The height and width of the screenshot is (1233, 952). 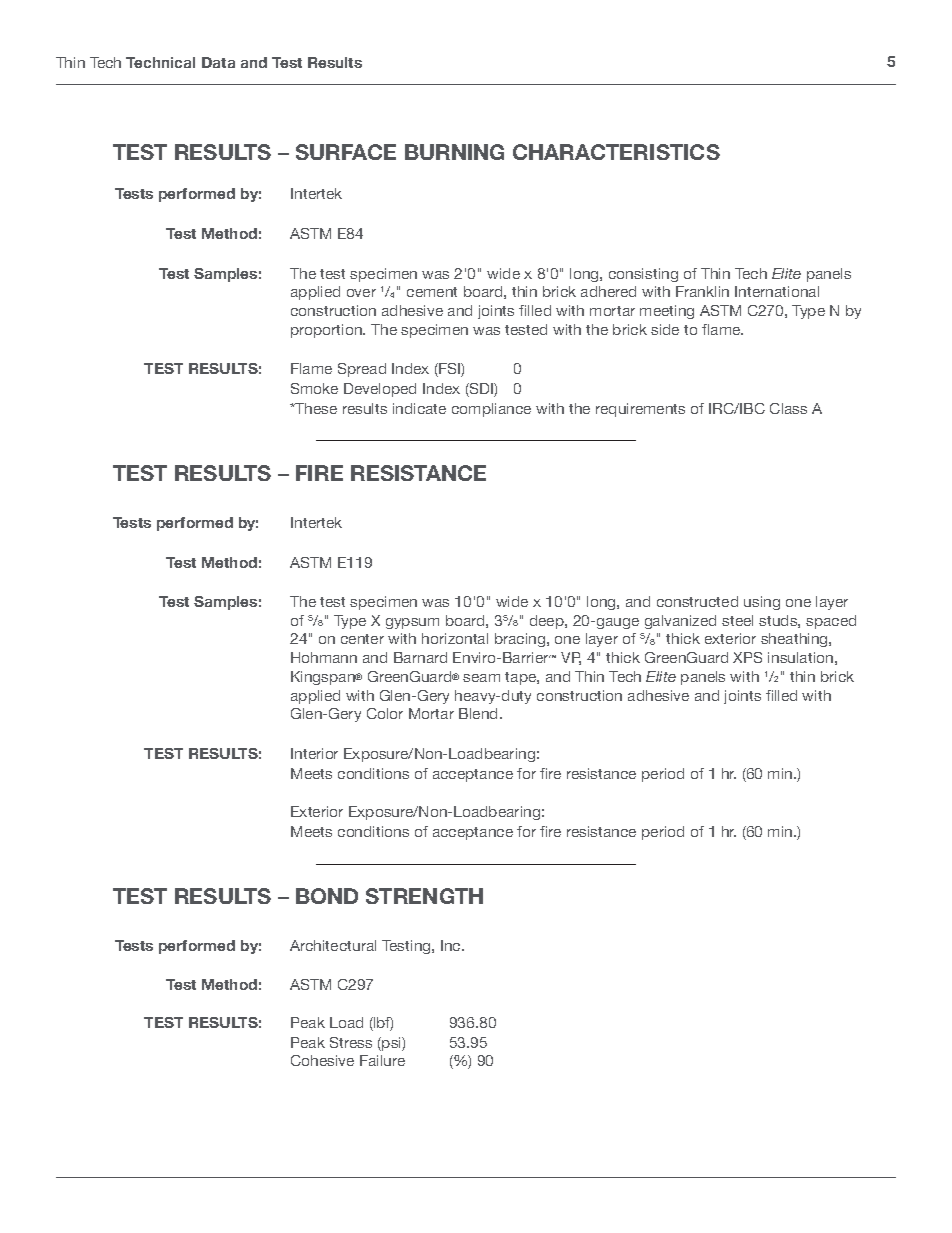 I want to click on Data, so click(x=218, y=62).
